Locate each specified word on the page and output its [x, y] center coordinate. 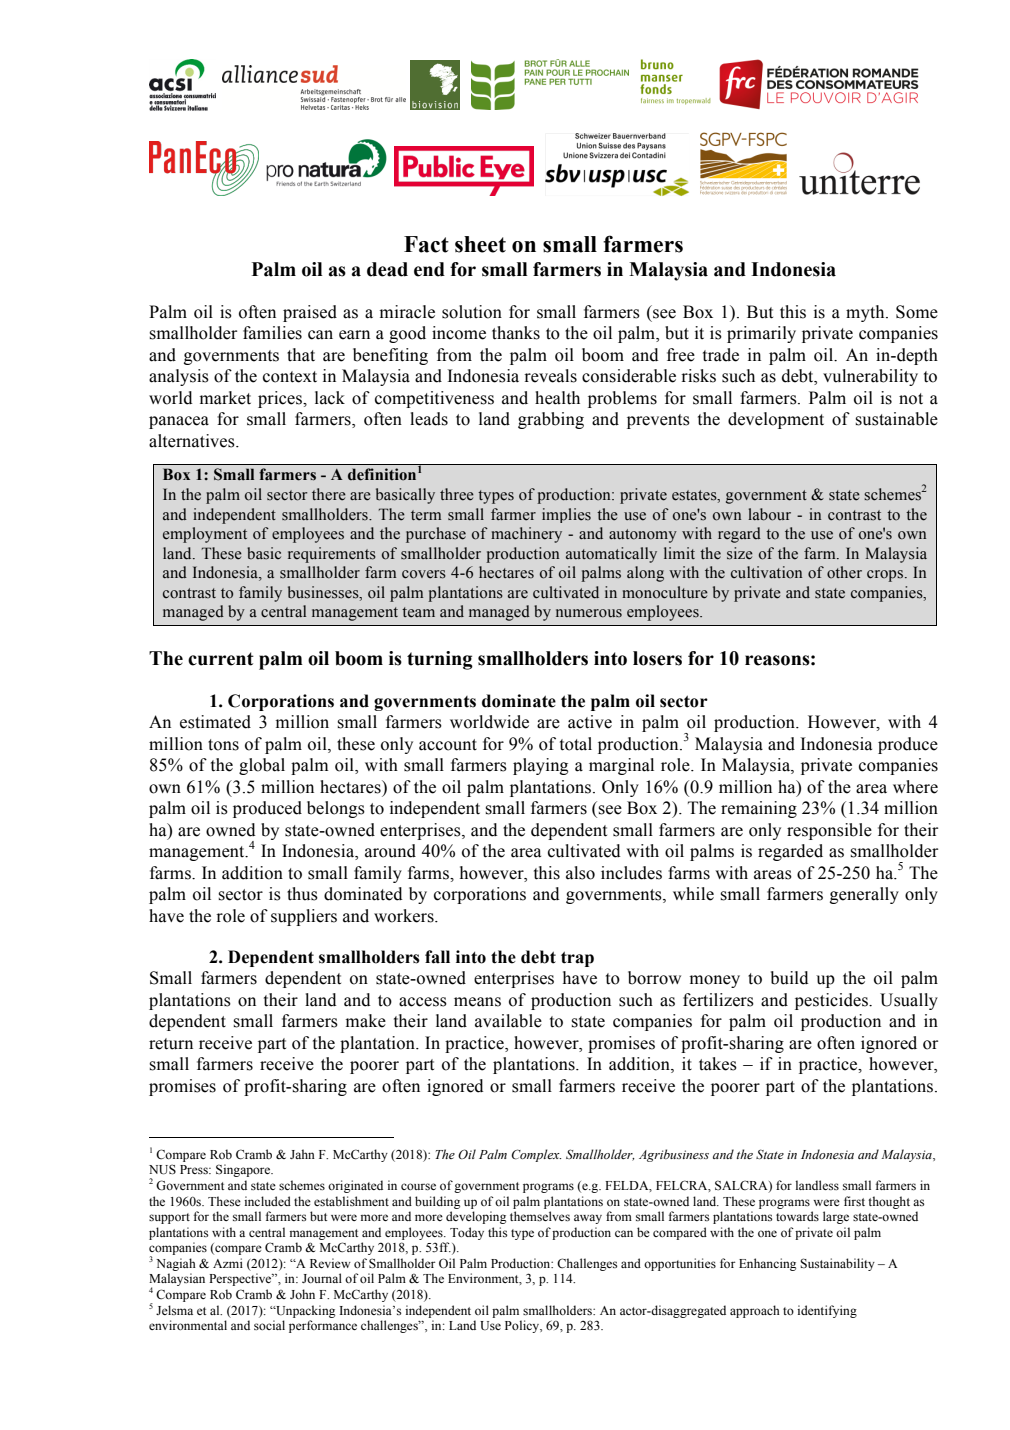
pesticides [832, 1001]
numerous [589, 613]
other [844, 572]
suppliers [304, 917]
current [221, 659]
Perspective [241, 1279]
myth [866, 313]
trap [577, 959]
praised [310, 313]
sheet [480, 244]
